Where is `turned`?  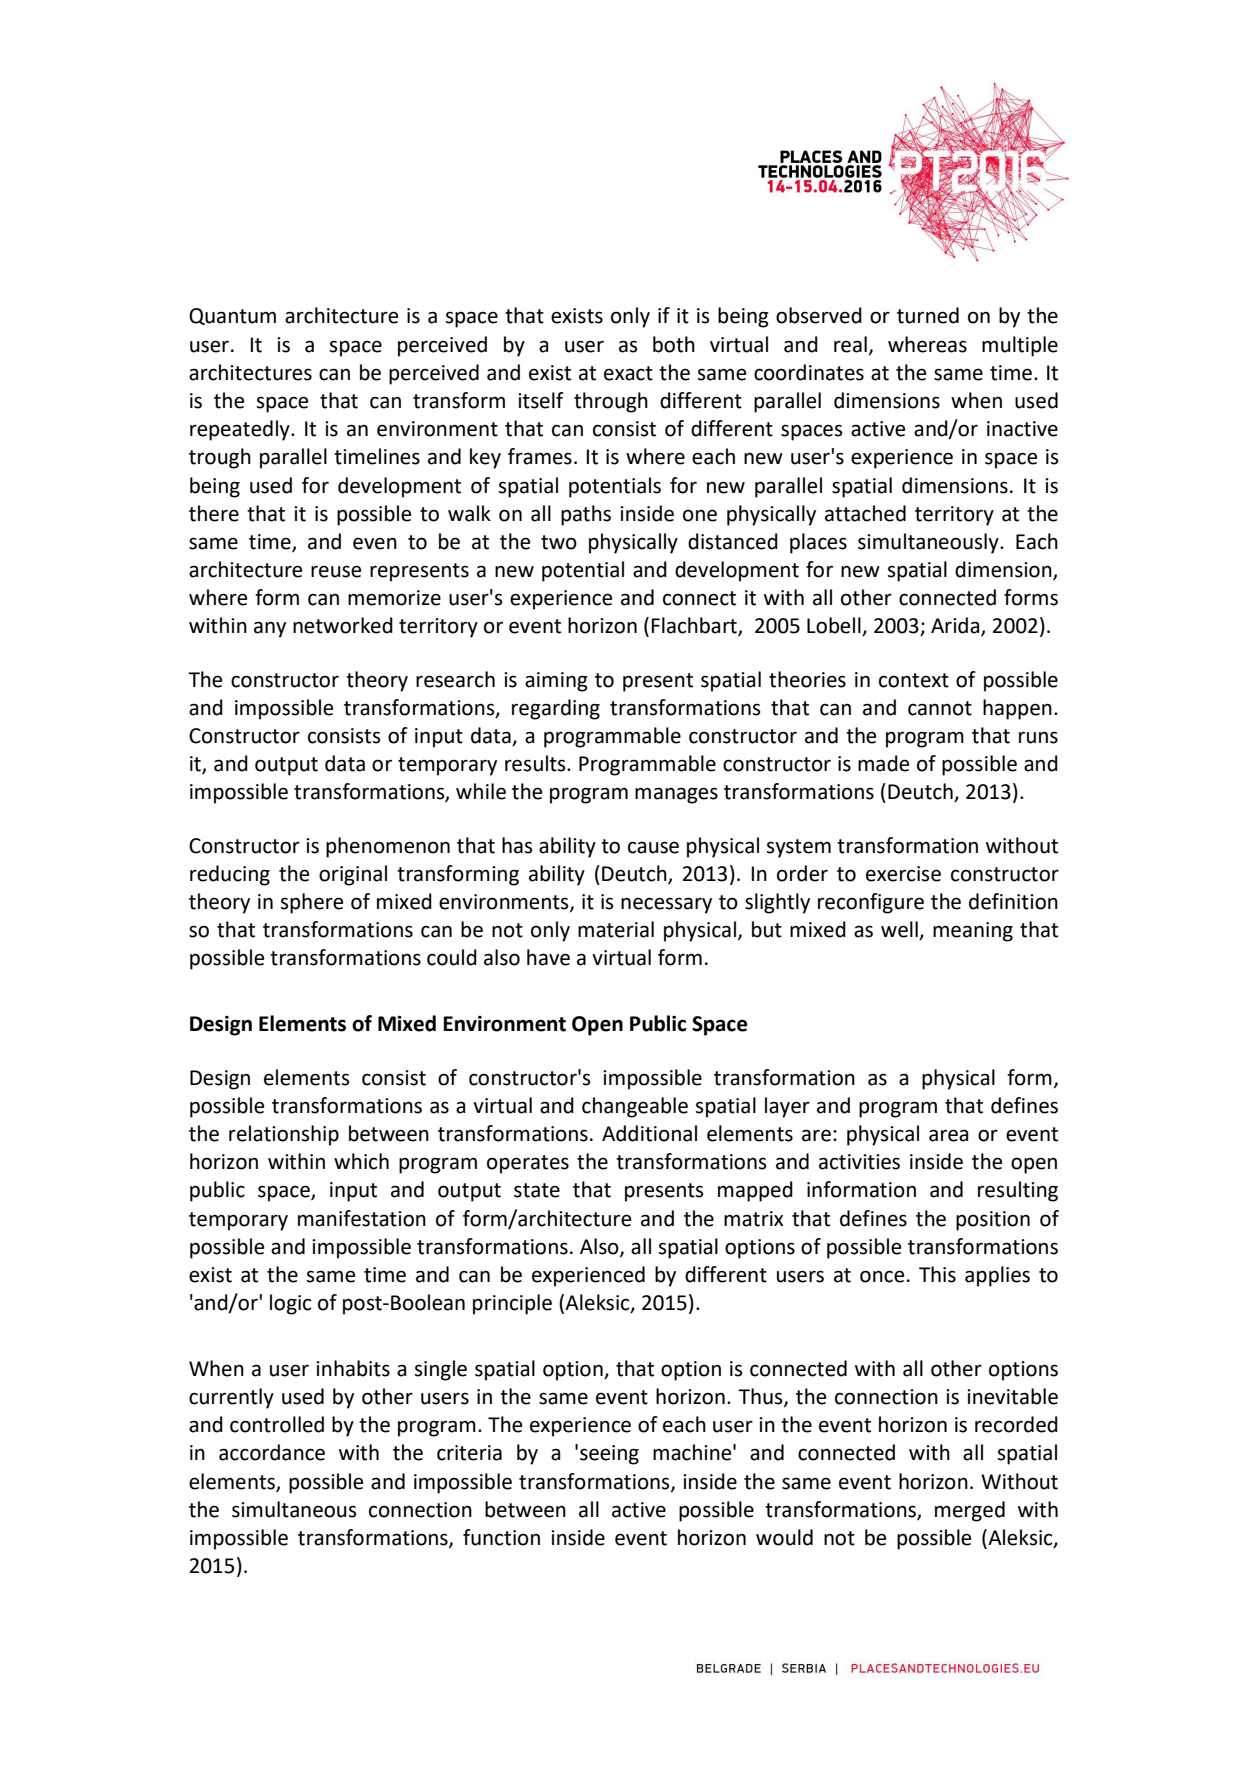 turned is located at coordinates (928, 315).
